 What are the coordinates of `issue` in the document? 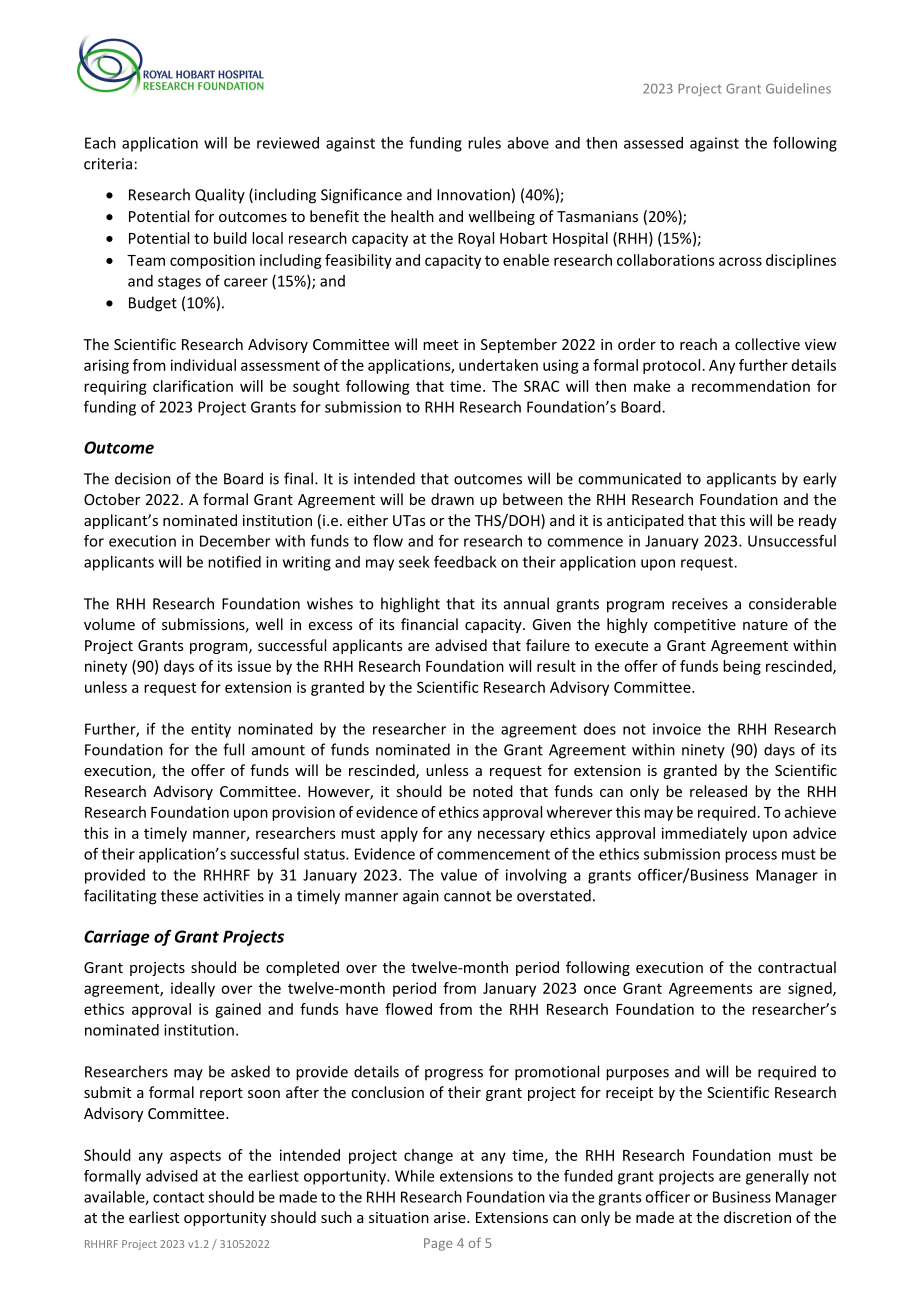 It's located at (254, 666).
